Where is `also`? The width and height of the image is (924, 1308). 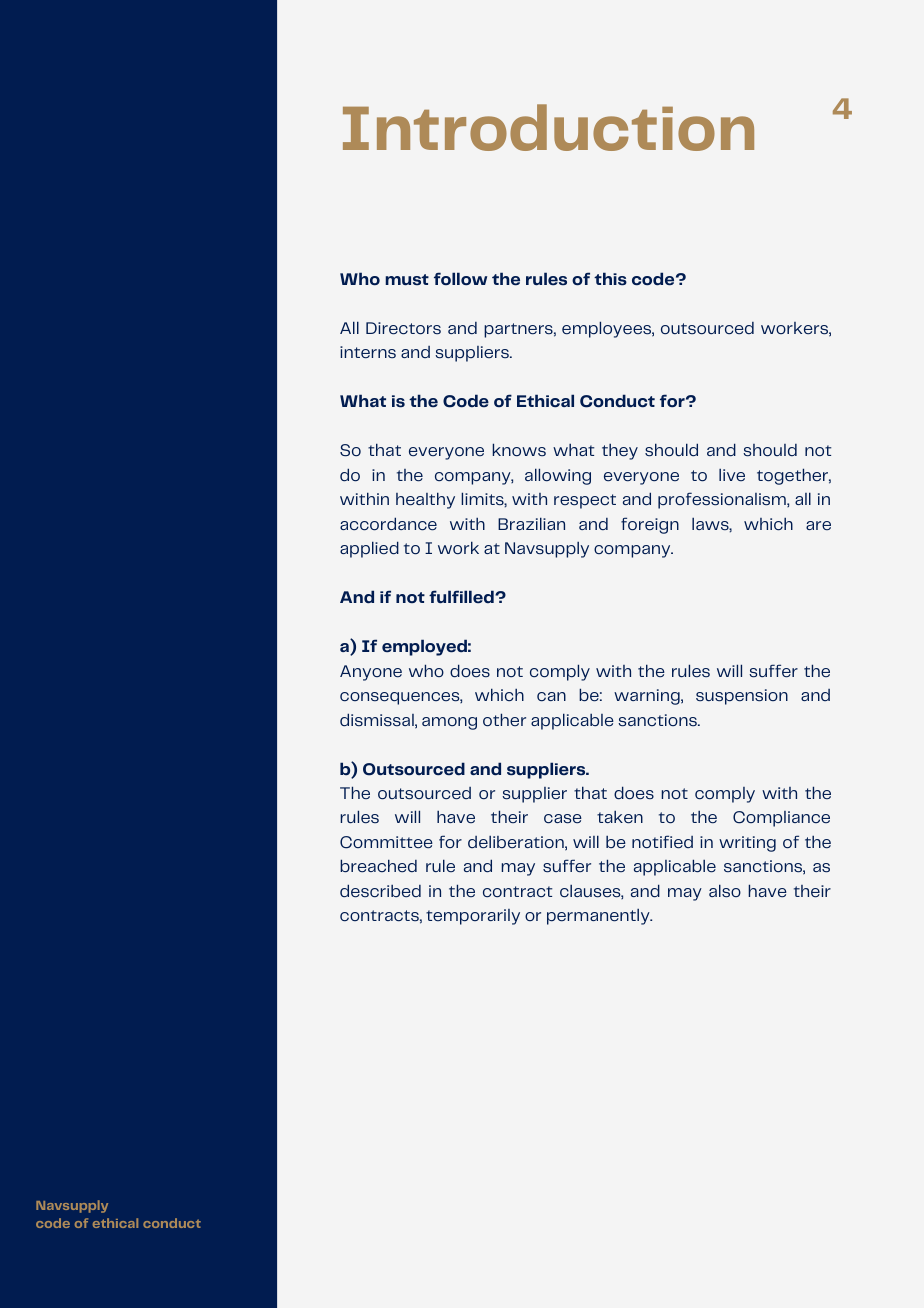 also is located at coordinates (725, 891).
